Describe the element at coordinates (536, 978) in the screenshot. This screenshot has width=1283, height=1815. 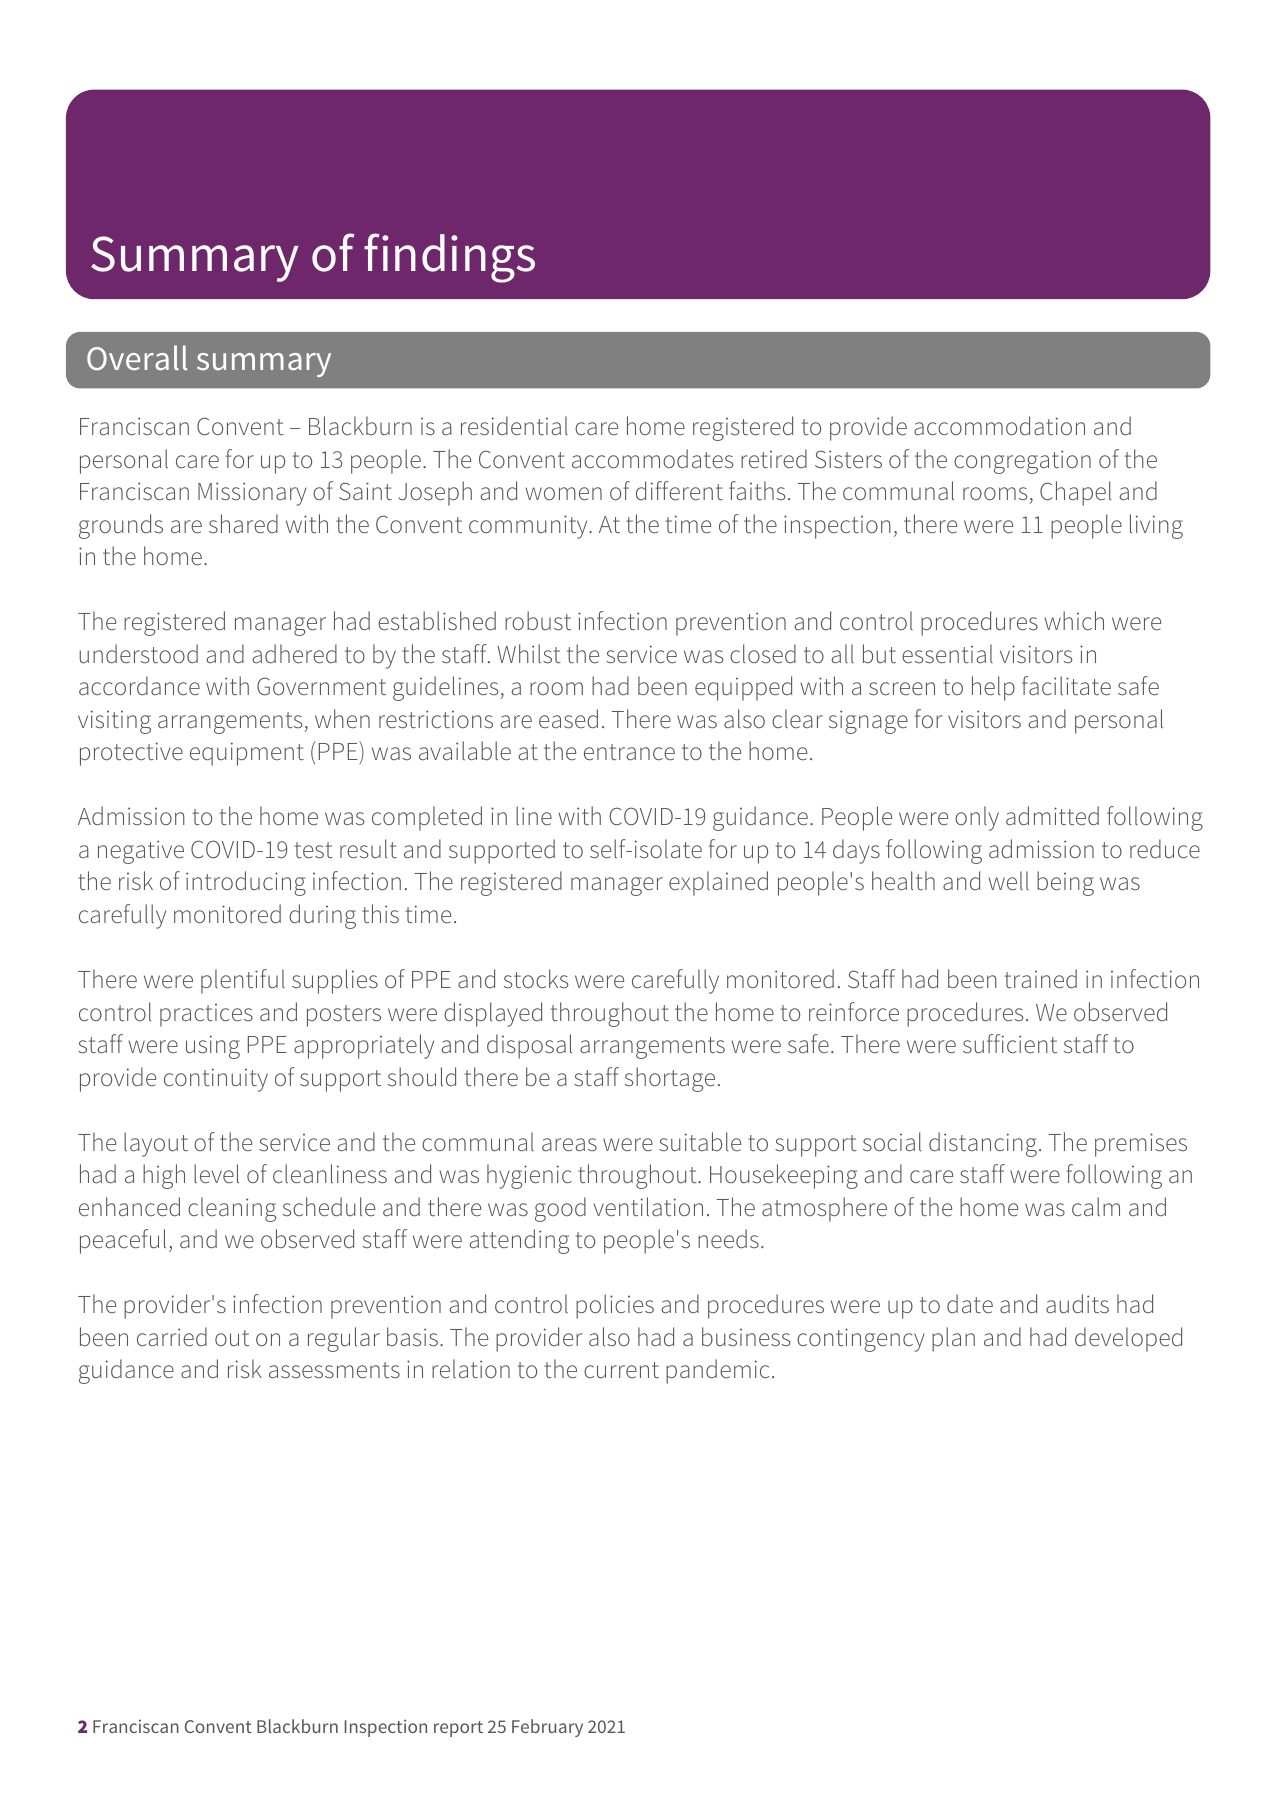
I see `stocks` at that location.
